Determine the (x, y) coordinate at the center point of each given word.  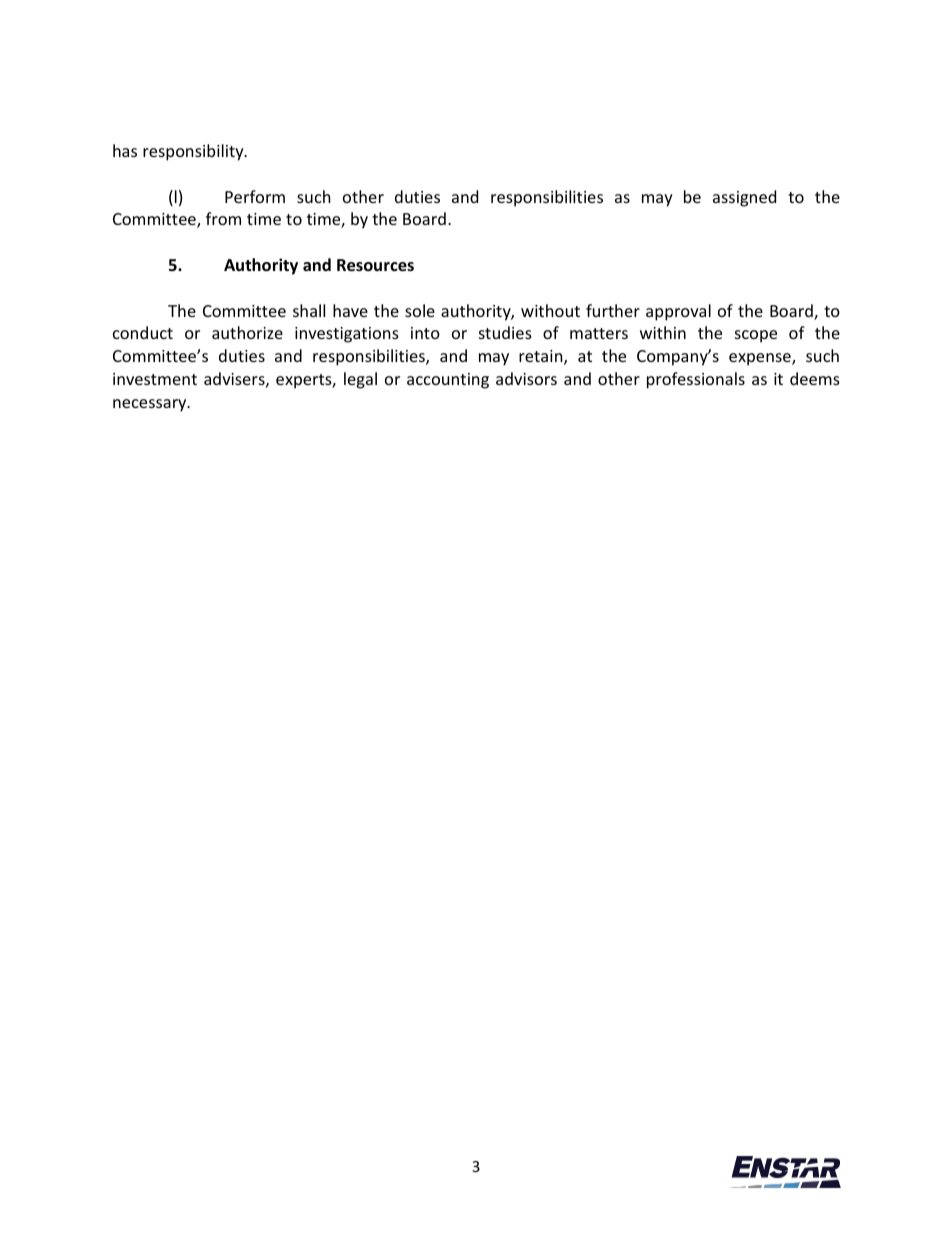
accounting (448, 381)
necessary (151, 405)
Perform (255, 196)
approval (678, 312)
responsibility (194, 152)
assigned (744, 198)
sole (420, 310)
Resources (375, 265)
